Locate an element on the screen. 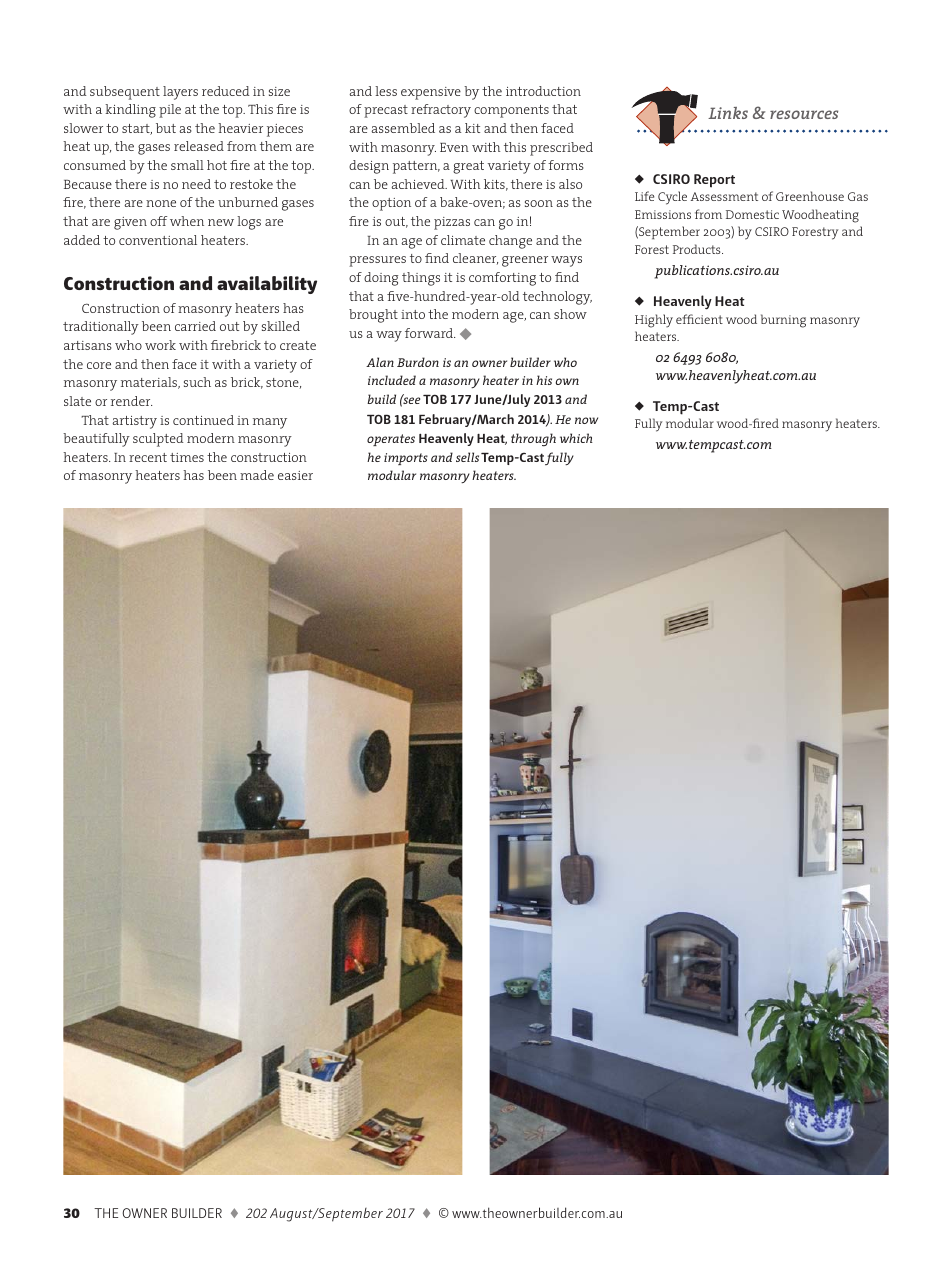 Image resolution: width=952 pixels, height=1261 pixels. recent is located at coordinates (148, 457).
